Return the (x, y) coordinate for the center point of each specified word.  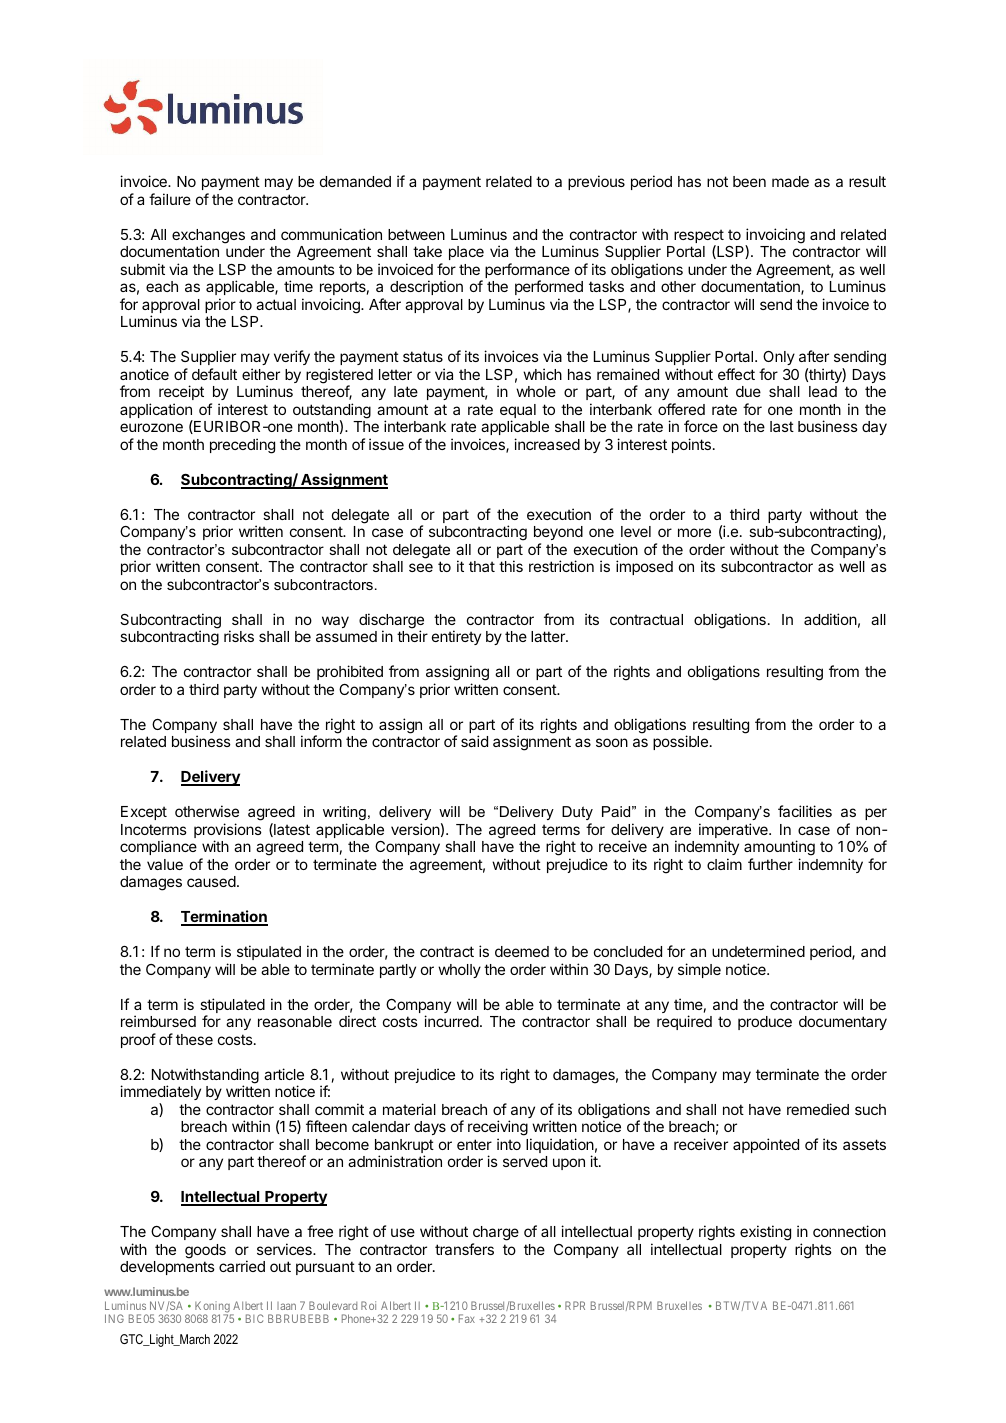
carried (242, 1266)
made (790, 181)
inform (321, 741)
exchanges (208, 237)
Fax (467, 1318)
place (466, 253)
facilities (805, 811)
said (474, 741)
